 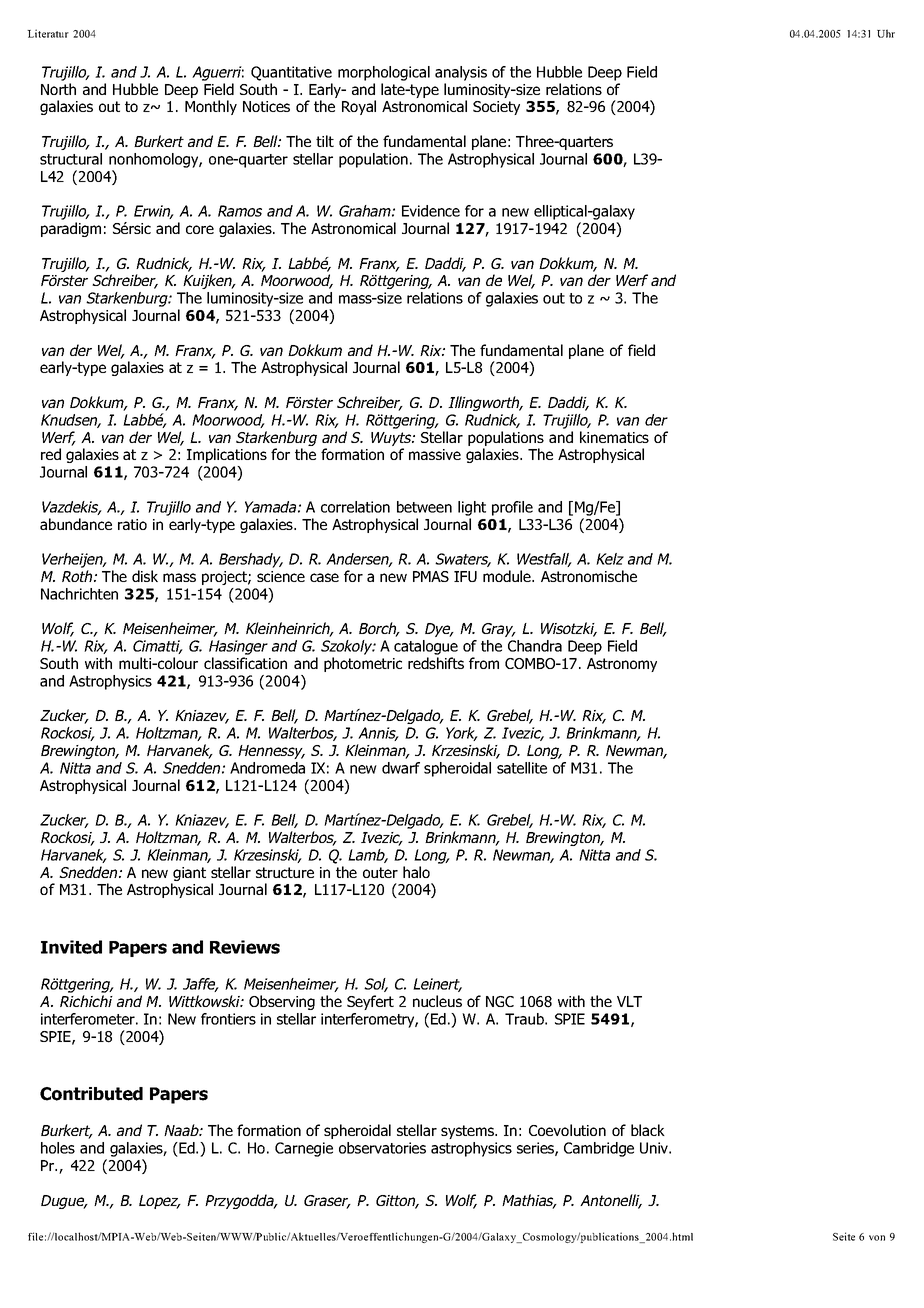 I want to click on Chandra, so click(x=535, y=646).
